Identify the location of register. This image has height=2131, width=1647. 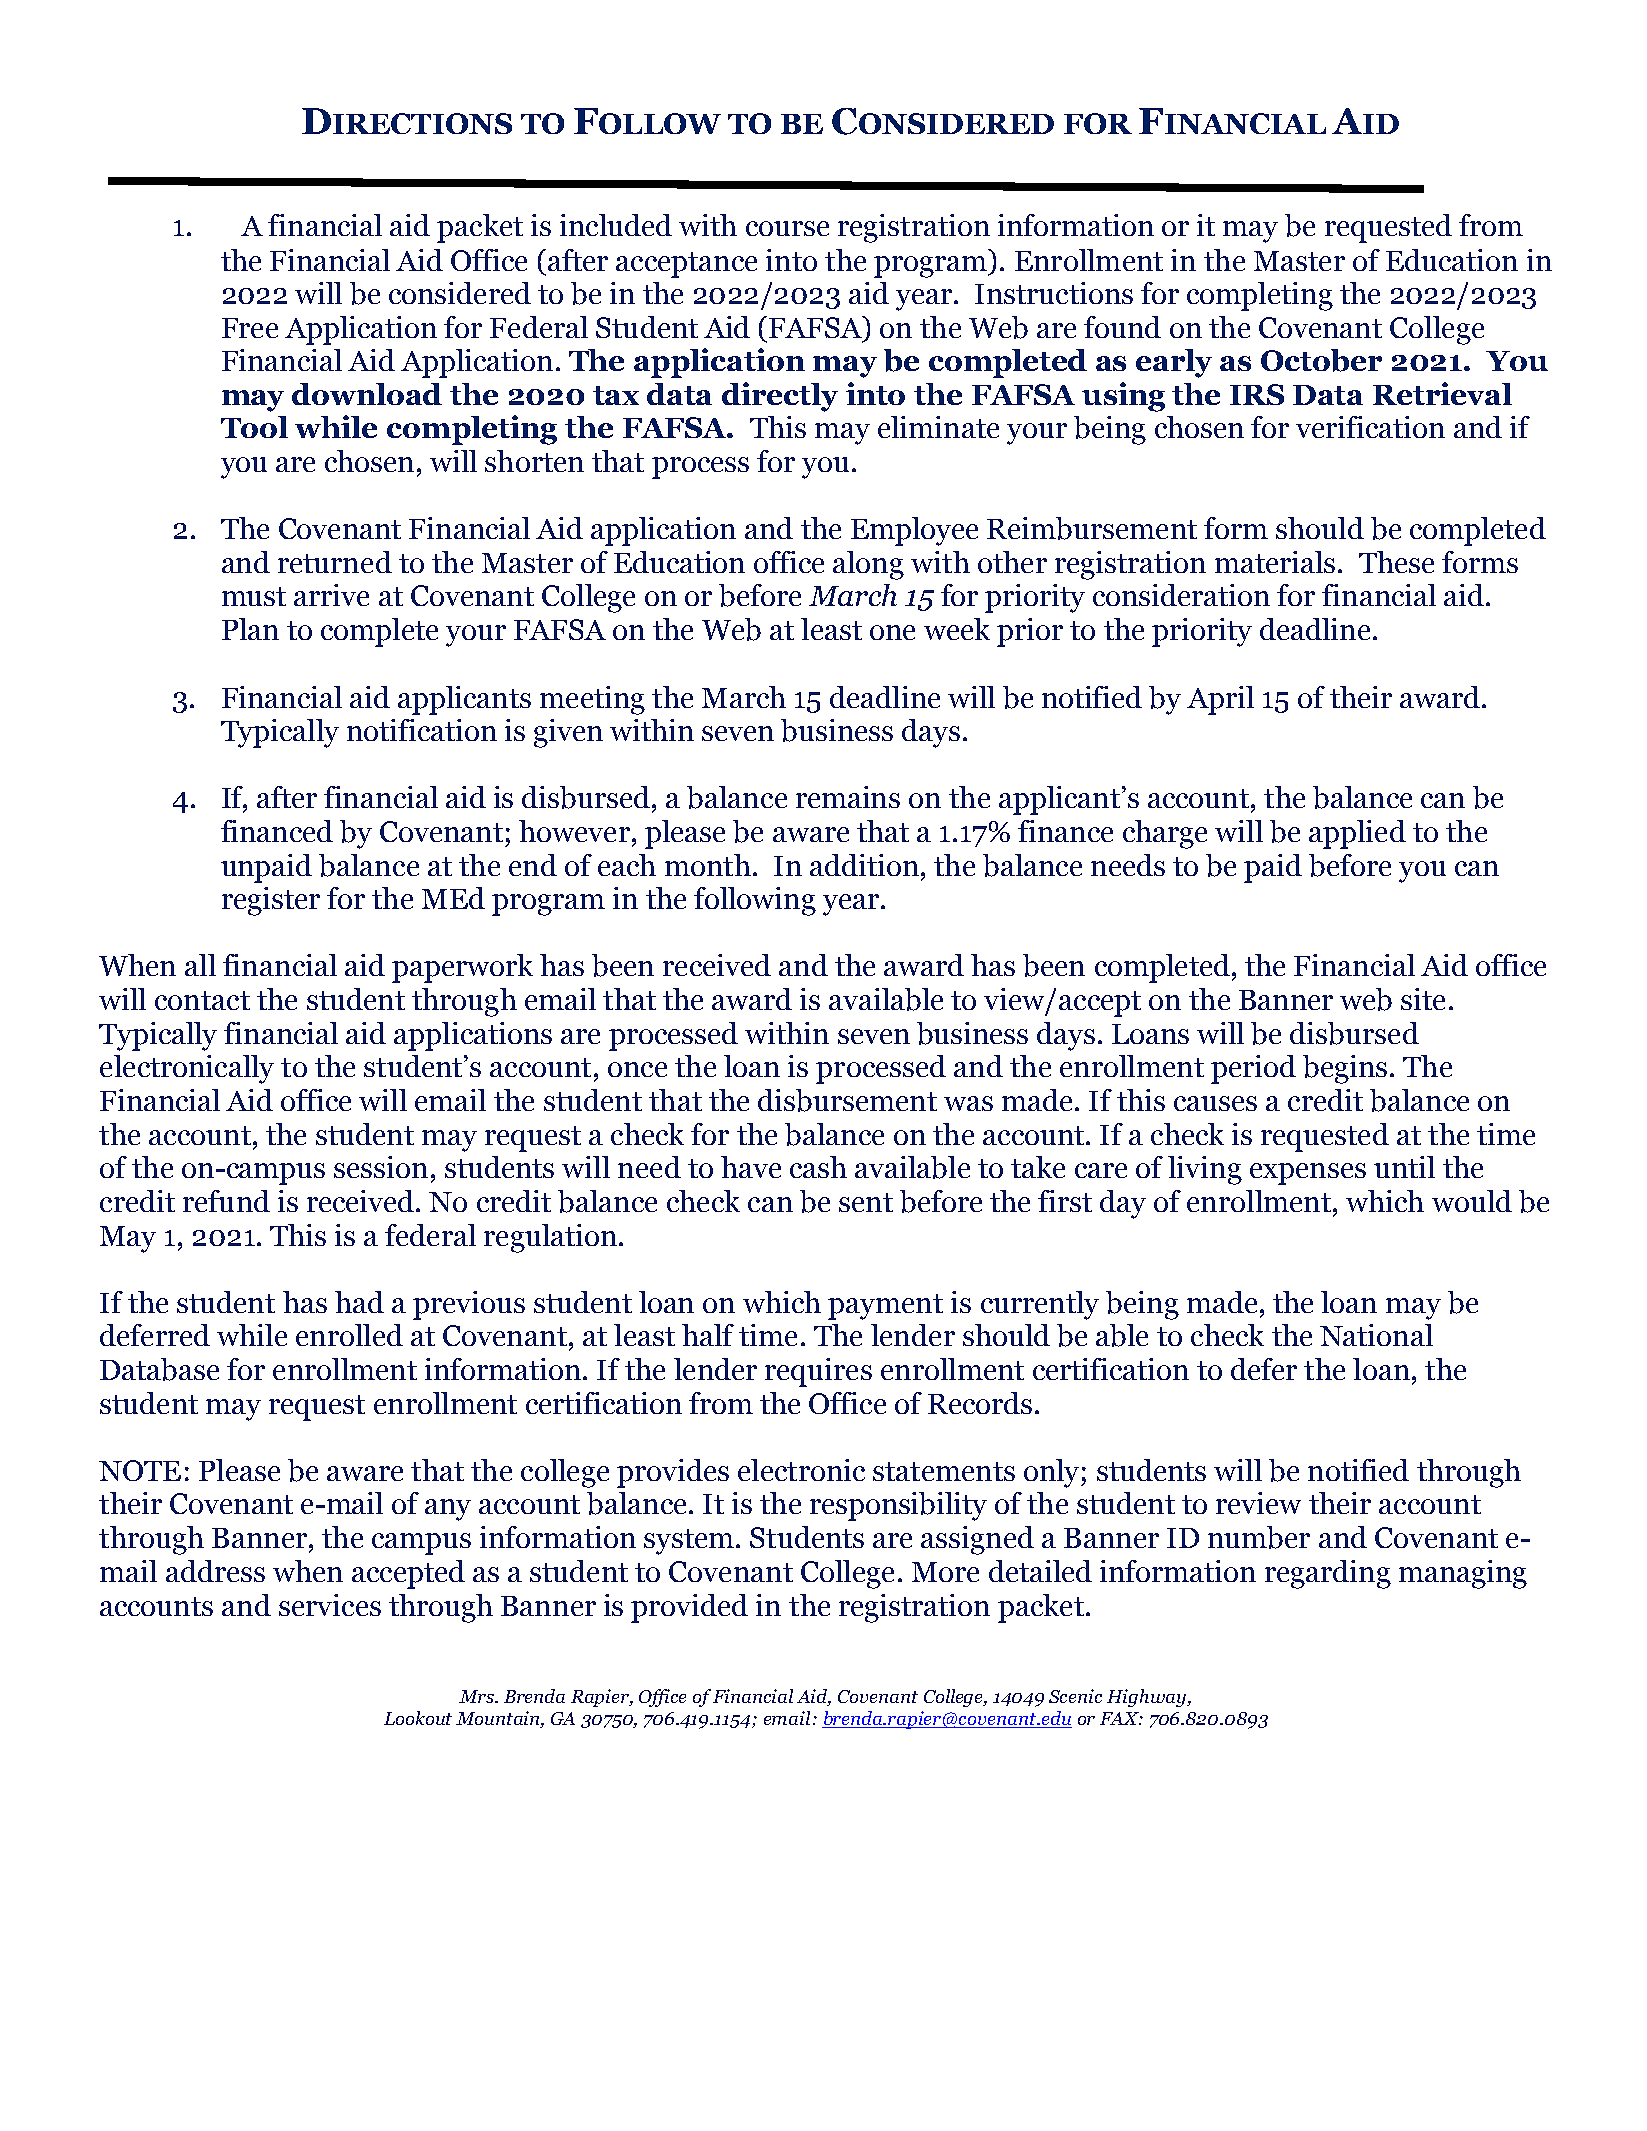
(271, 901).
